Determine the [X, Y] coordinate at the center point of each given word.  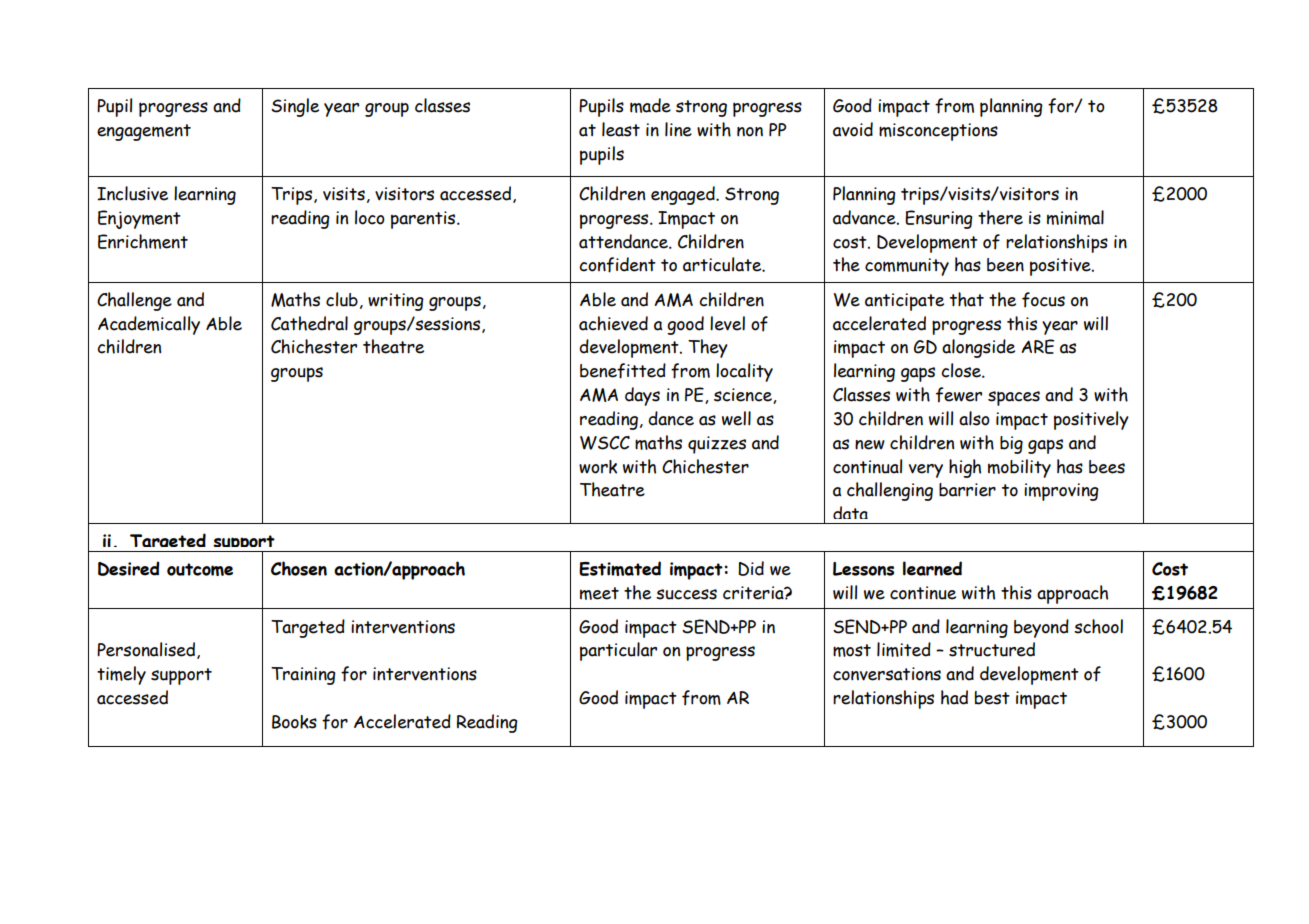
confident [617, 265]
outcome [200, 569]
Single [295, 107]
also [974, 418]
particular [618, 651]
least [621, 129]
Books [294, 722]
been [1005, 265]
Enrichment [143, 241]
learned [932, 568]
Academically [149, 325]
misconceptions [938, 132]
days [642, 396]
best [992, 698]
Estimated [620, 568]
